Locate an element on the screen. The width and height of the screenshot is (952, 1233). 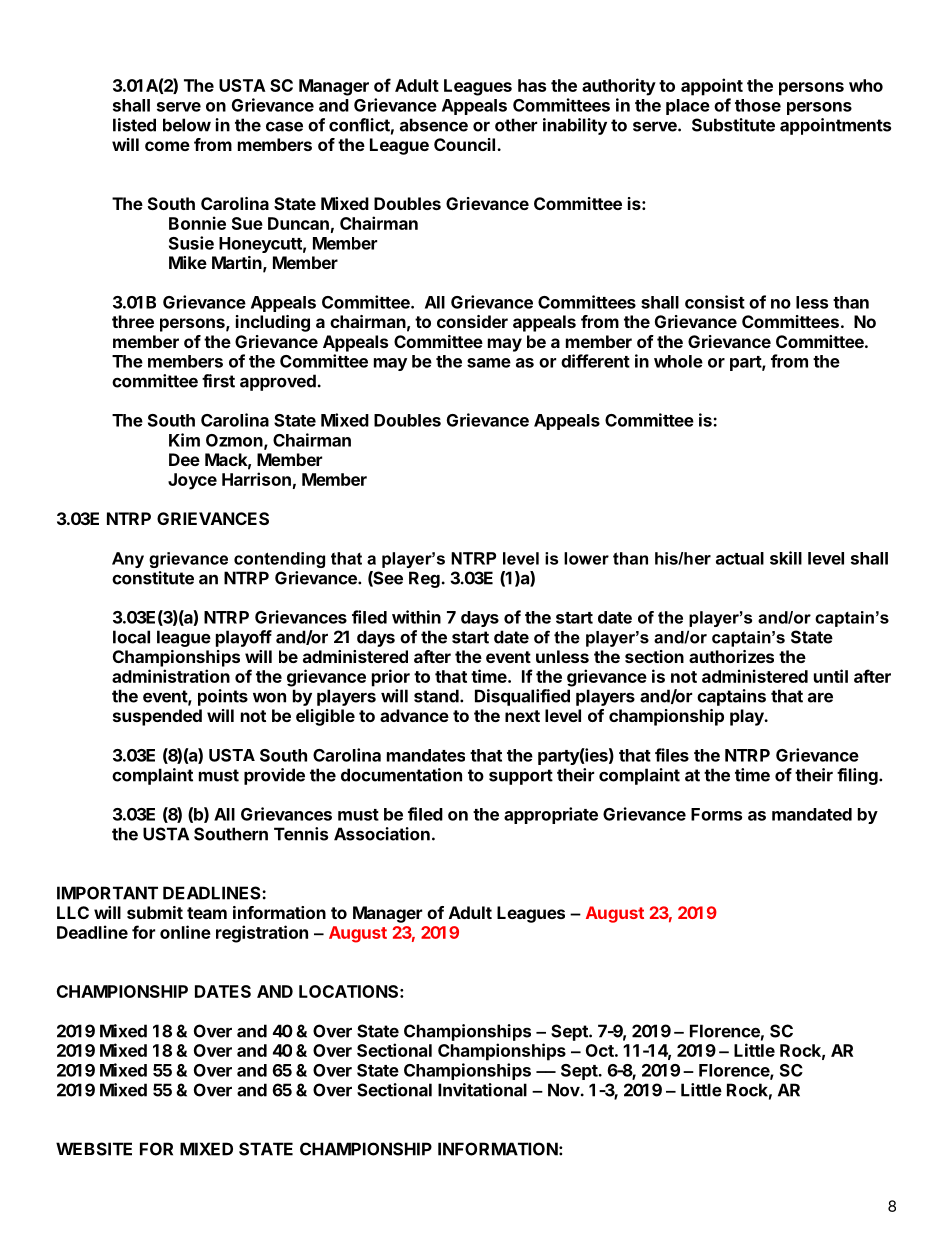
those is located at coordinates (758, 105).
